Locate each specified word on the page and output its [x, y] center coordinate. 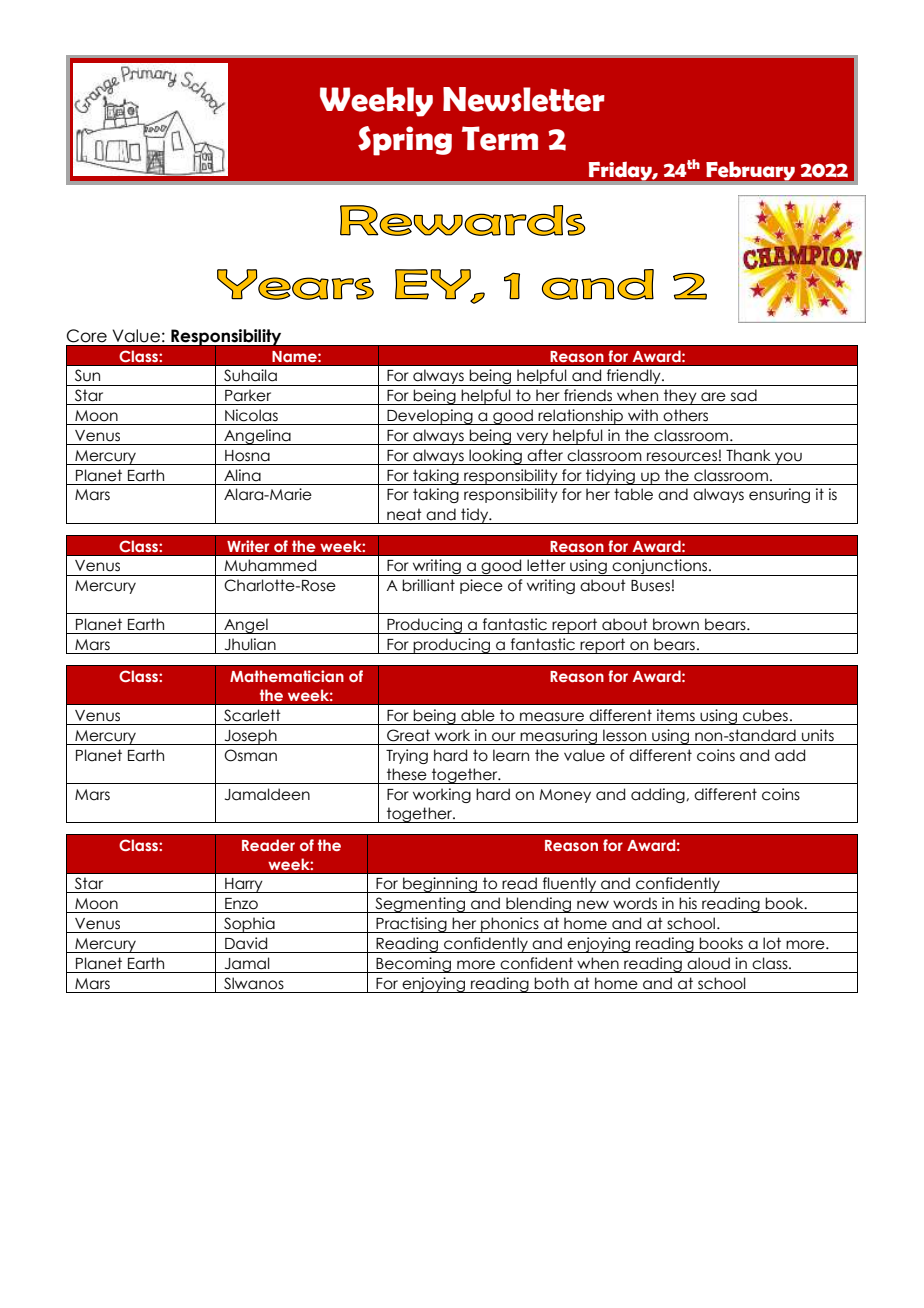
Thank [748, 455]
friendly [634, 377]
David [246, 943]
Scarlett [252, 715]
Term [500, 138]
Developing [430, 417]
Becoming [414, 965]
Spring [405, 141]
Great [408, 735]
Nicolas [251, 415]
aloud [708, 963]
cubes [765, 715]
